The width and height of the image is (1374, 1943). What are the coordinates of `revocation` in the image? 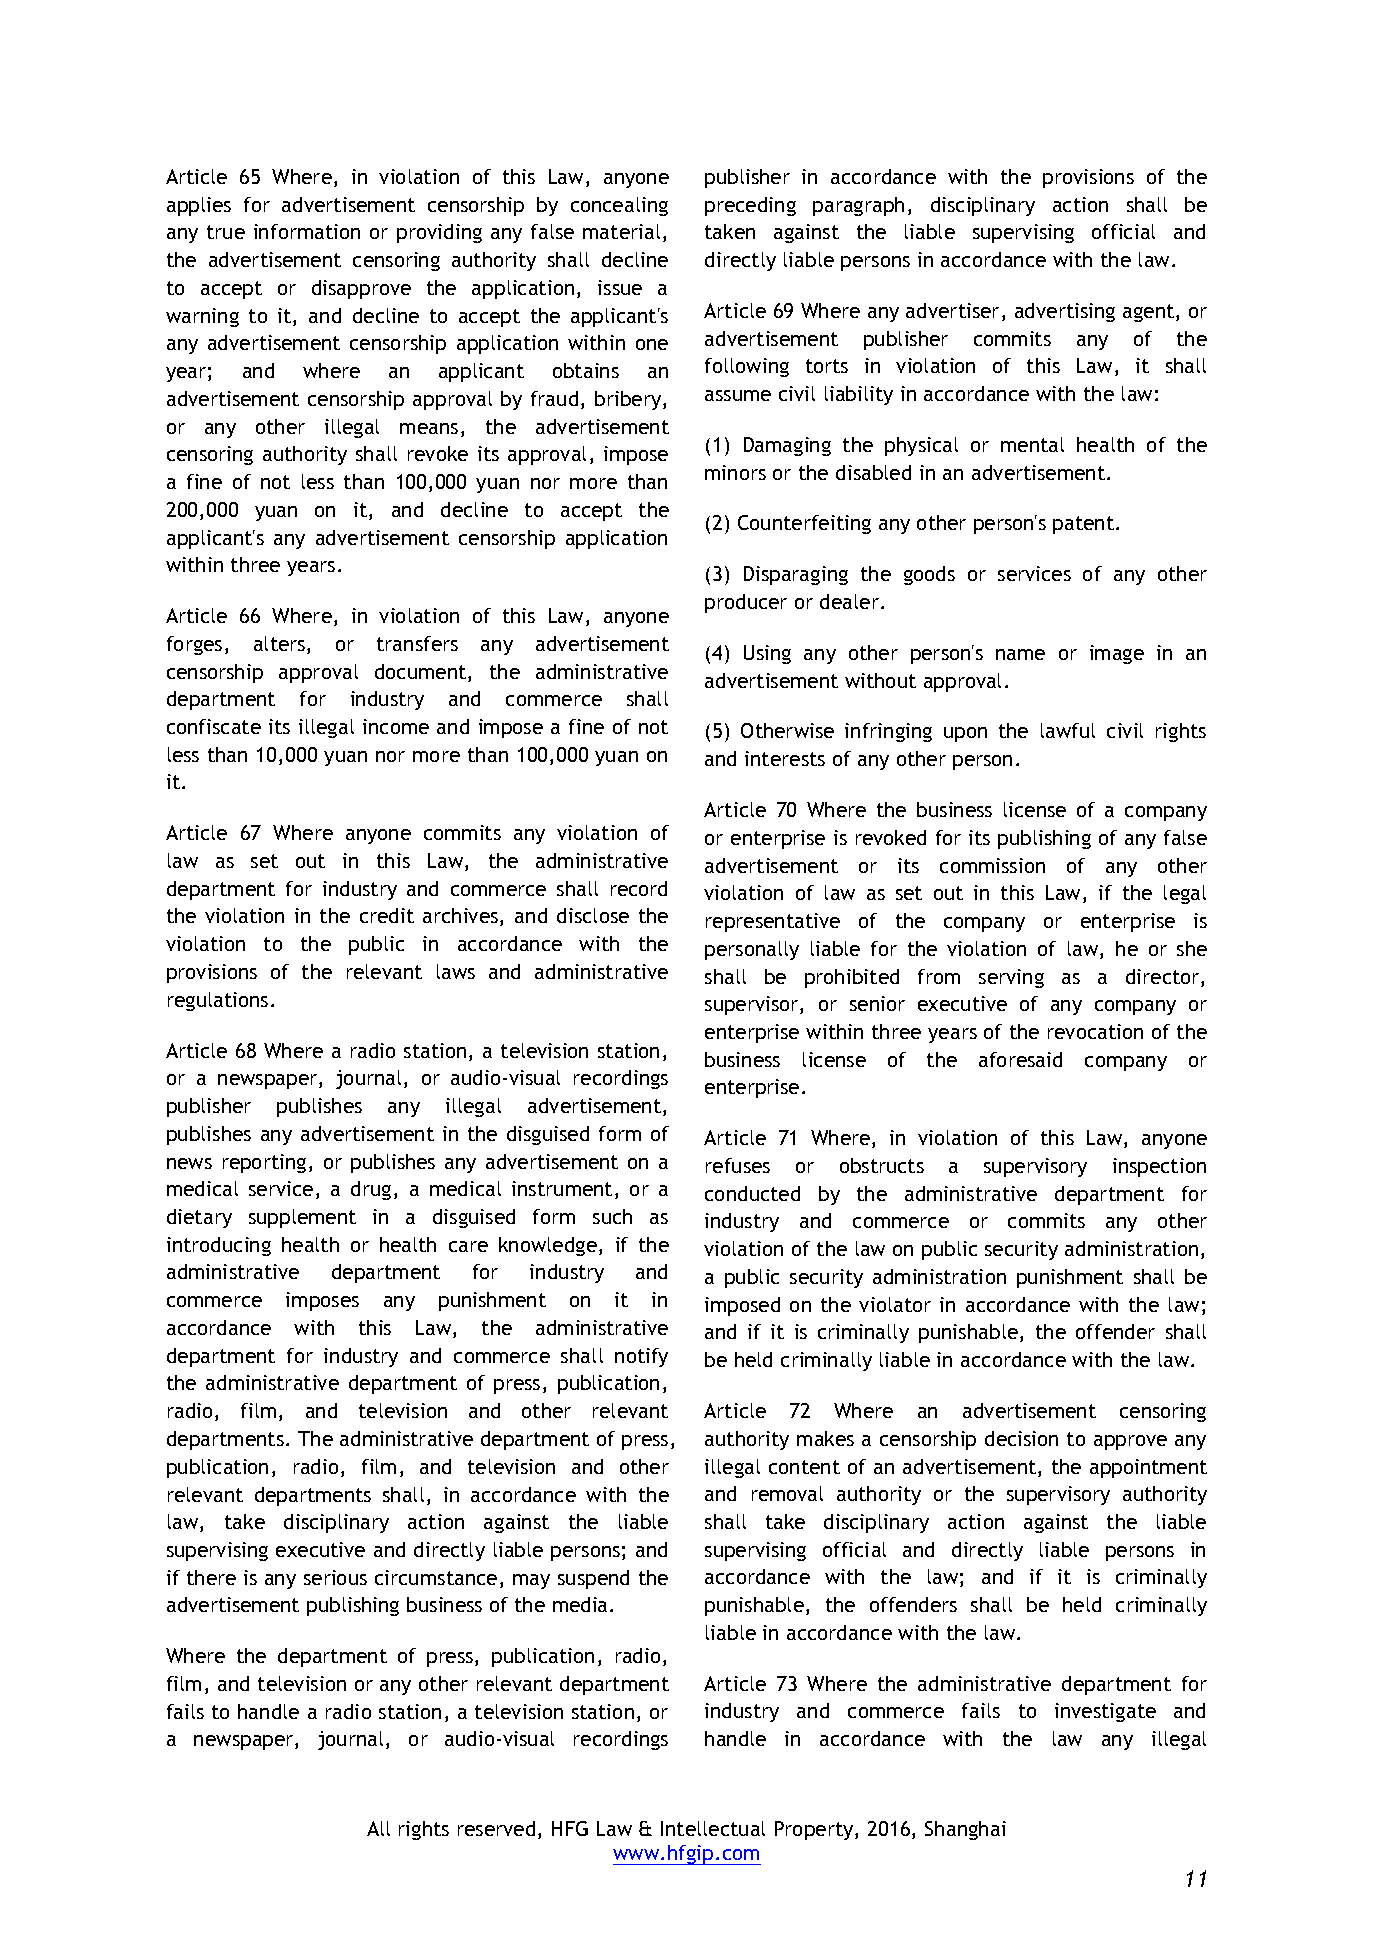 It's located at (1095, 1031).
